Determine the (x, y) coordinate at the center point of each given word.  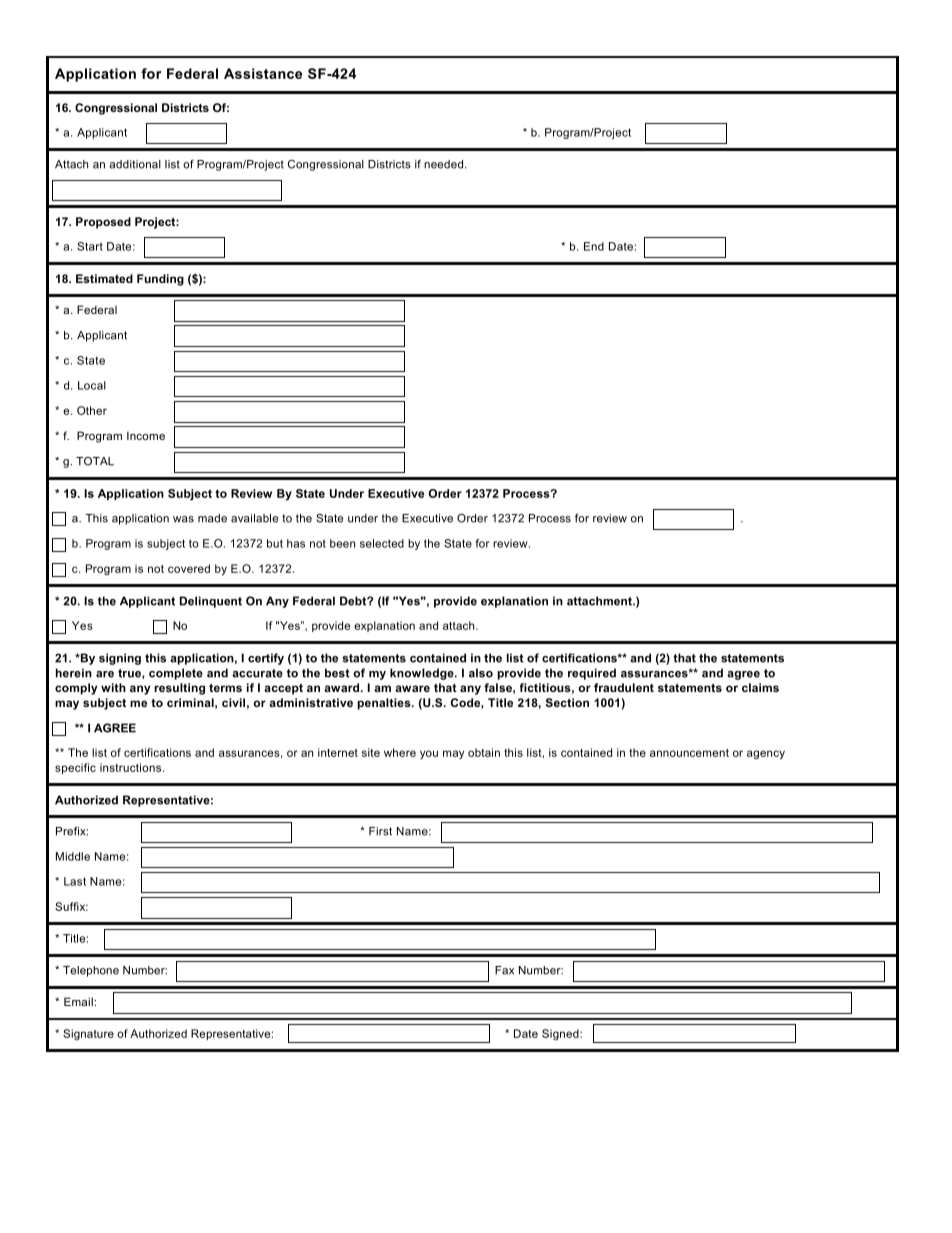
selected (382, 543)
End (594, 246)
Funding (160, 280)
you (429, 754)
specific (75, 768)
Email (79, 1001)
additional (135, 164)
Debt (354, 601)
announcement (689, 753)
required (592, 674)
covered (189, 568)
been (342, 543)
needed (443, 164)
